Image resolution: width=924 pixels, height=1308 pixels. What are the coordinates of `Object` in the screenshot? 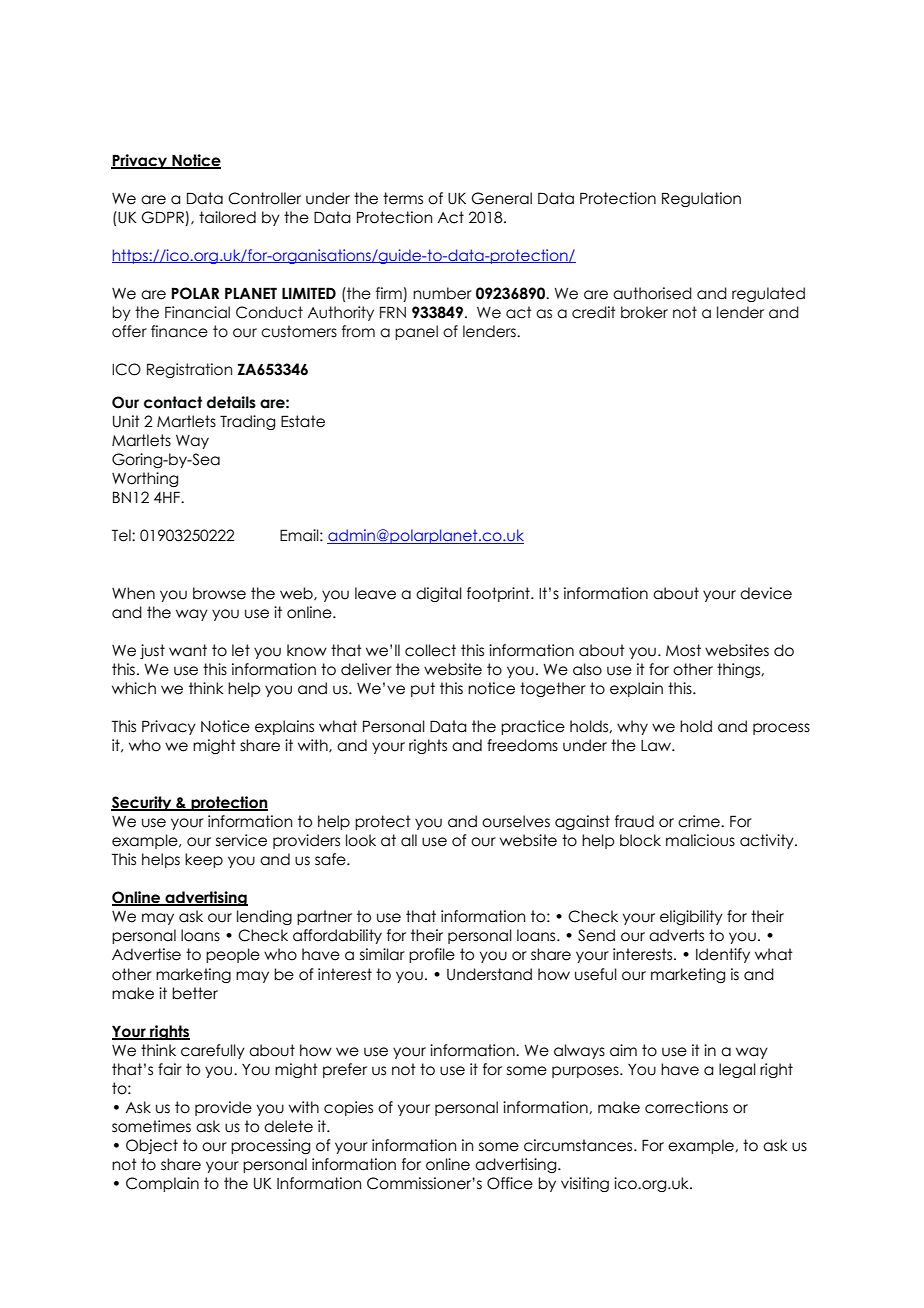 It's located at (152, 1146).
